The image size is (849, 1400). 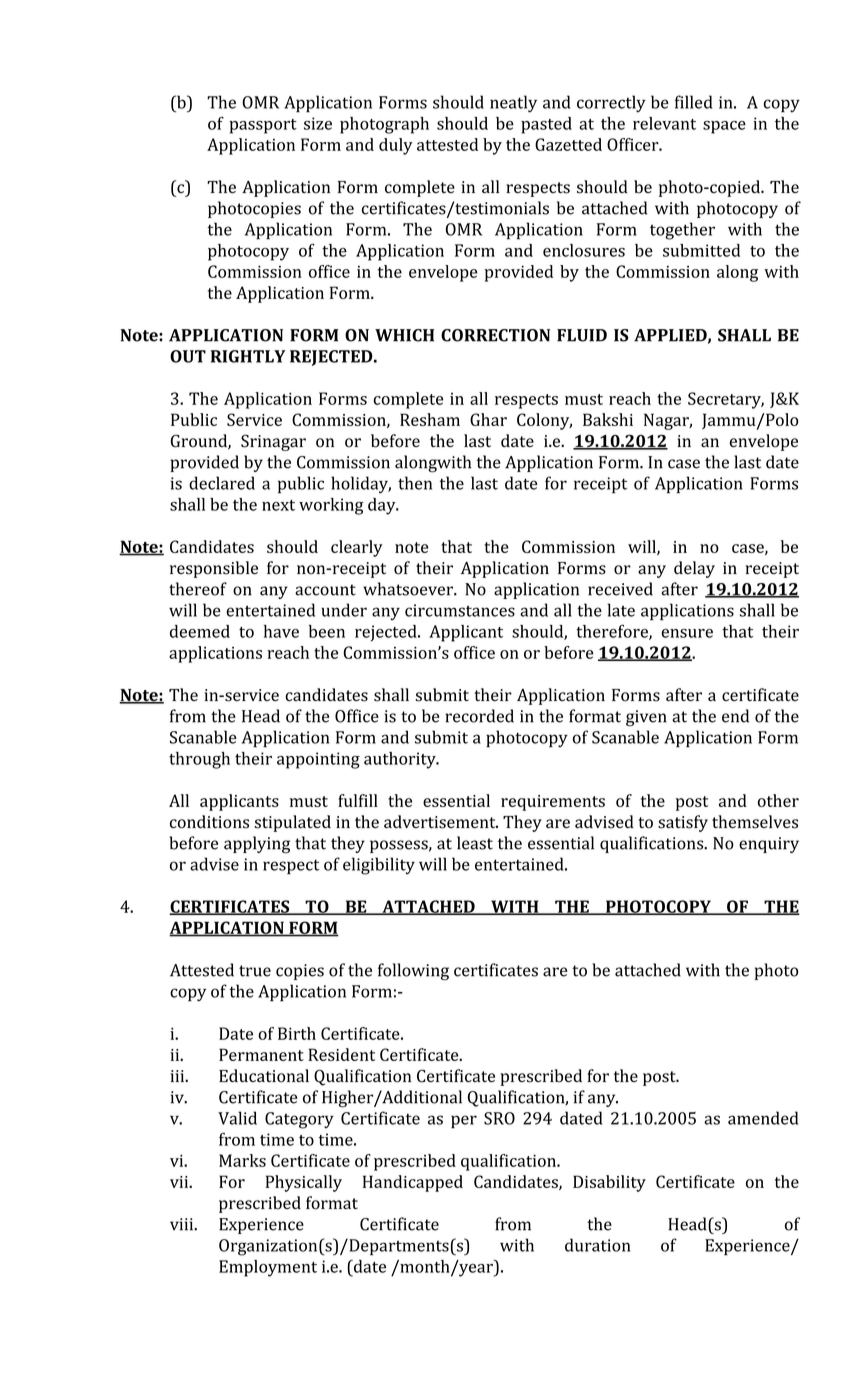 What do you see at coordinates (255, 971) in the screenshot?
I see `true` at bounding box center [255, 971].
